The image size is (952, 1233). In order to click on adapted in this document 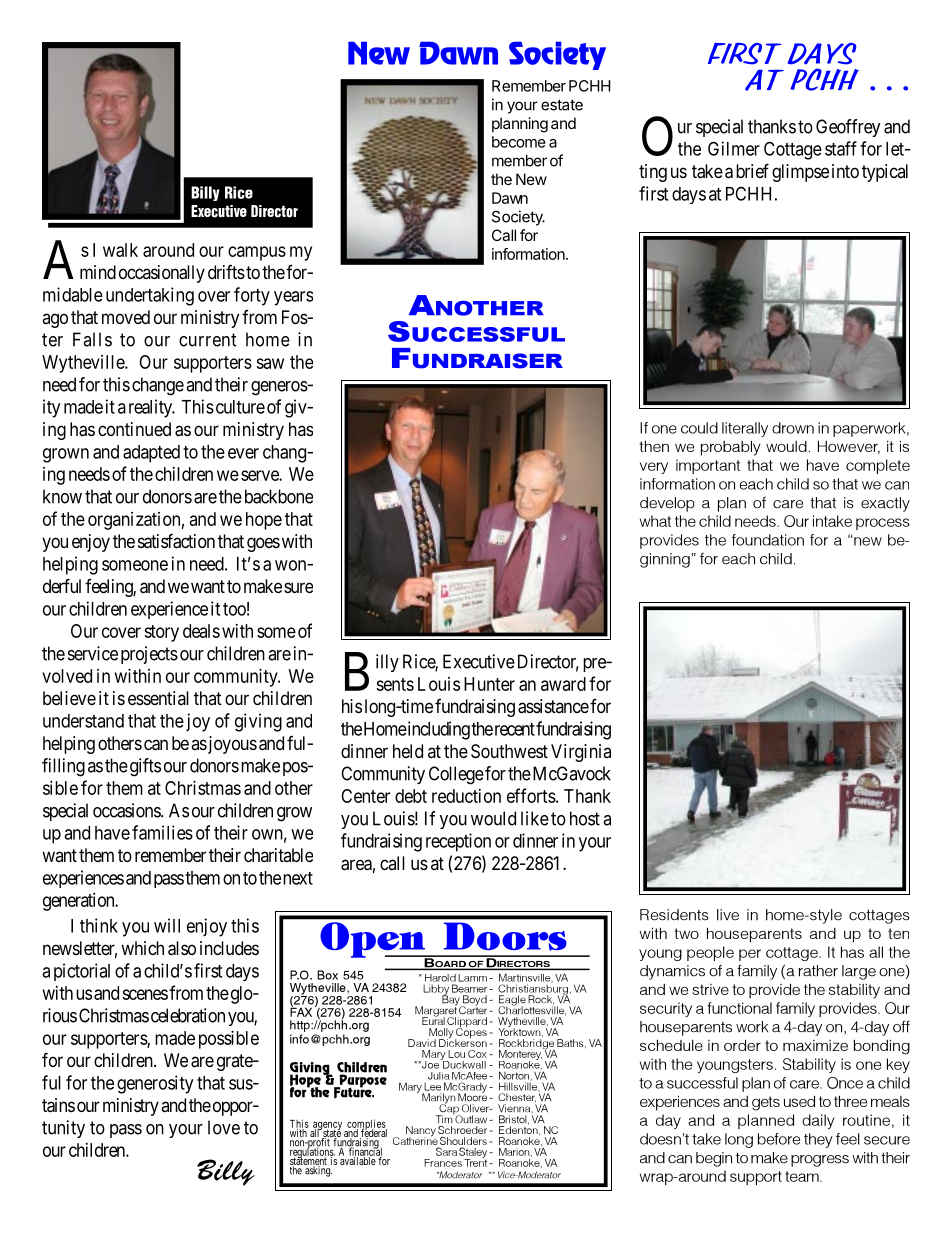, I will do `click(151, 454)`.
